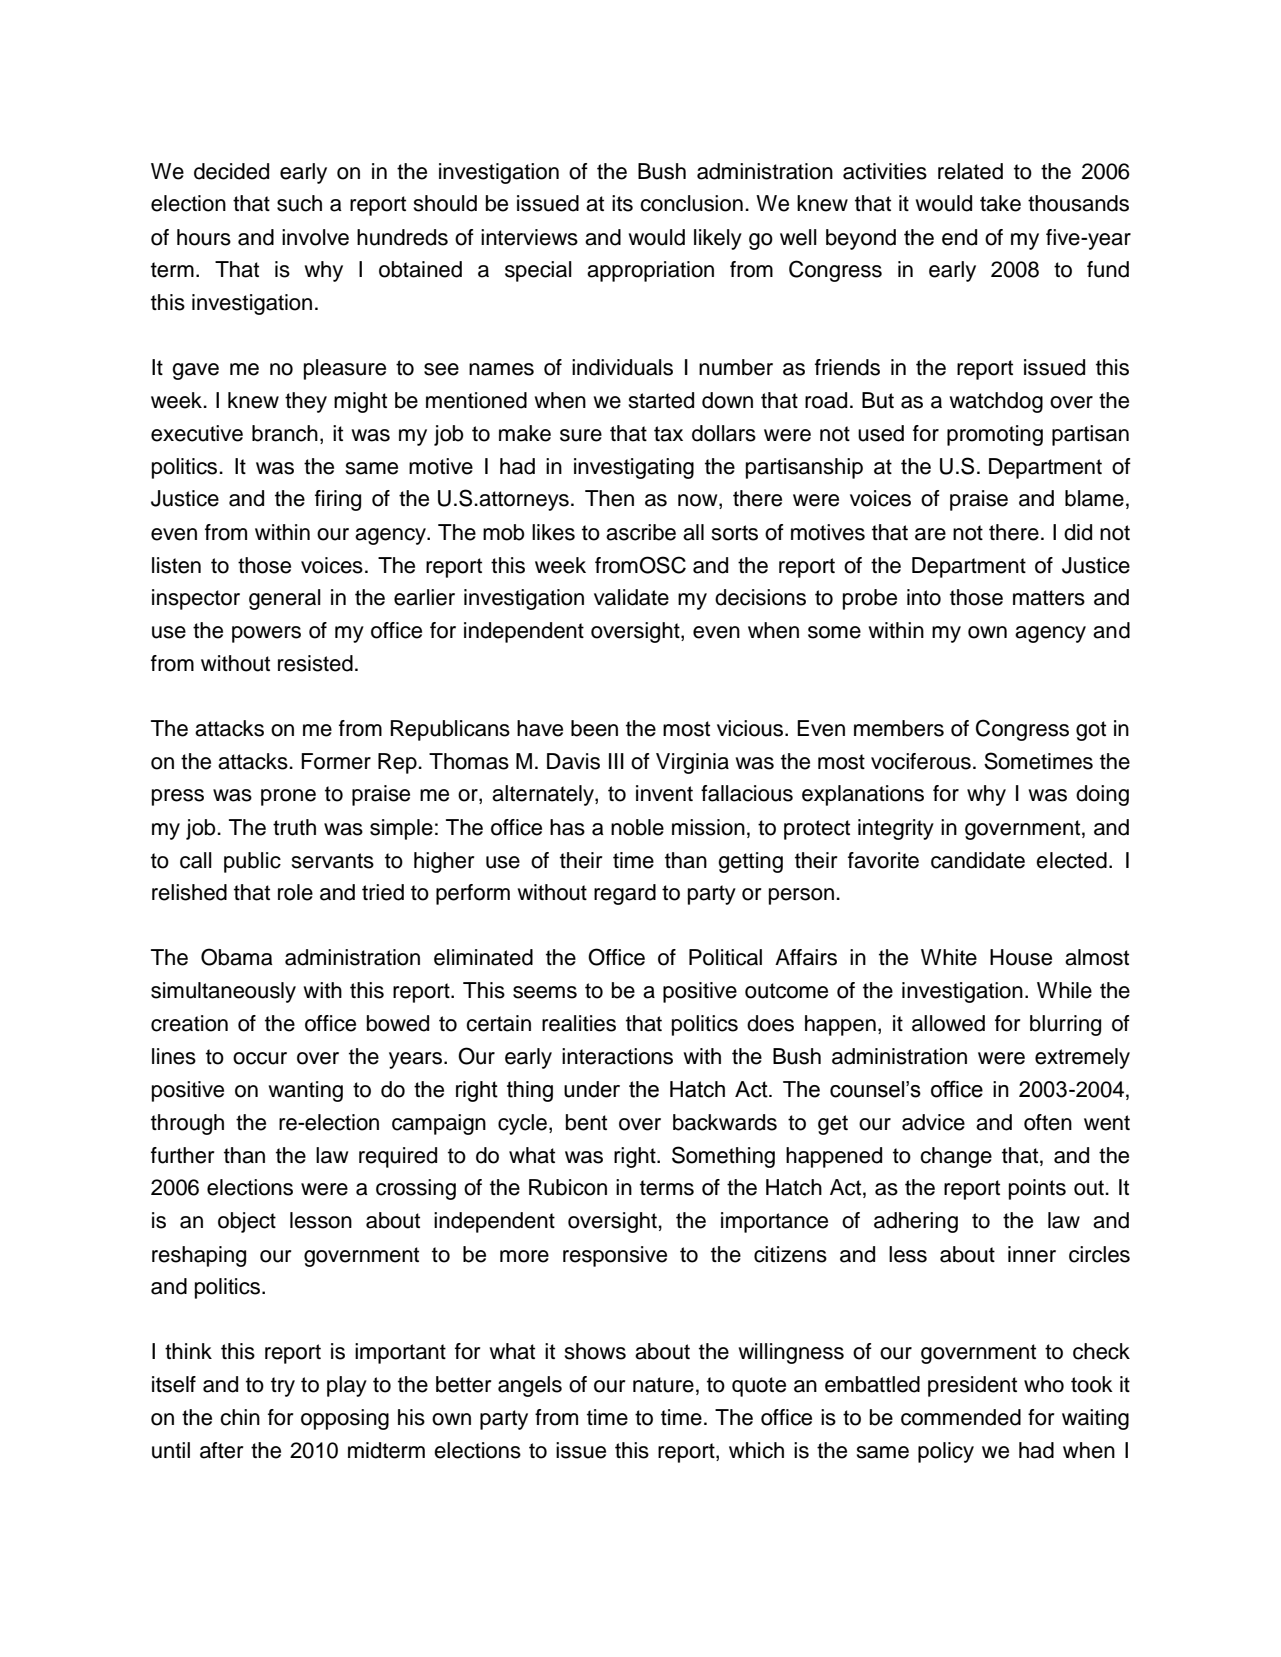  Describe the element at coordinates (283, 1387) in the screenshot. I see `try` at that location.
